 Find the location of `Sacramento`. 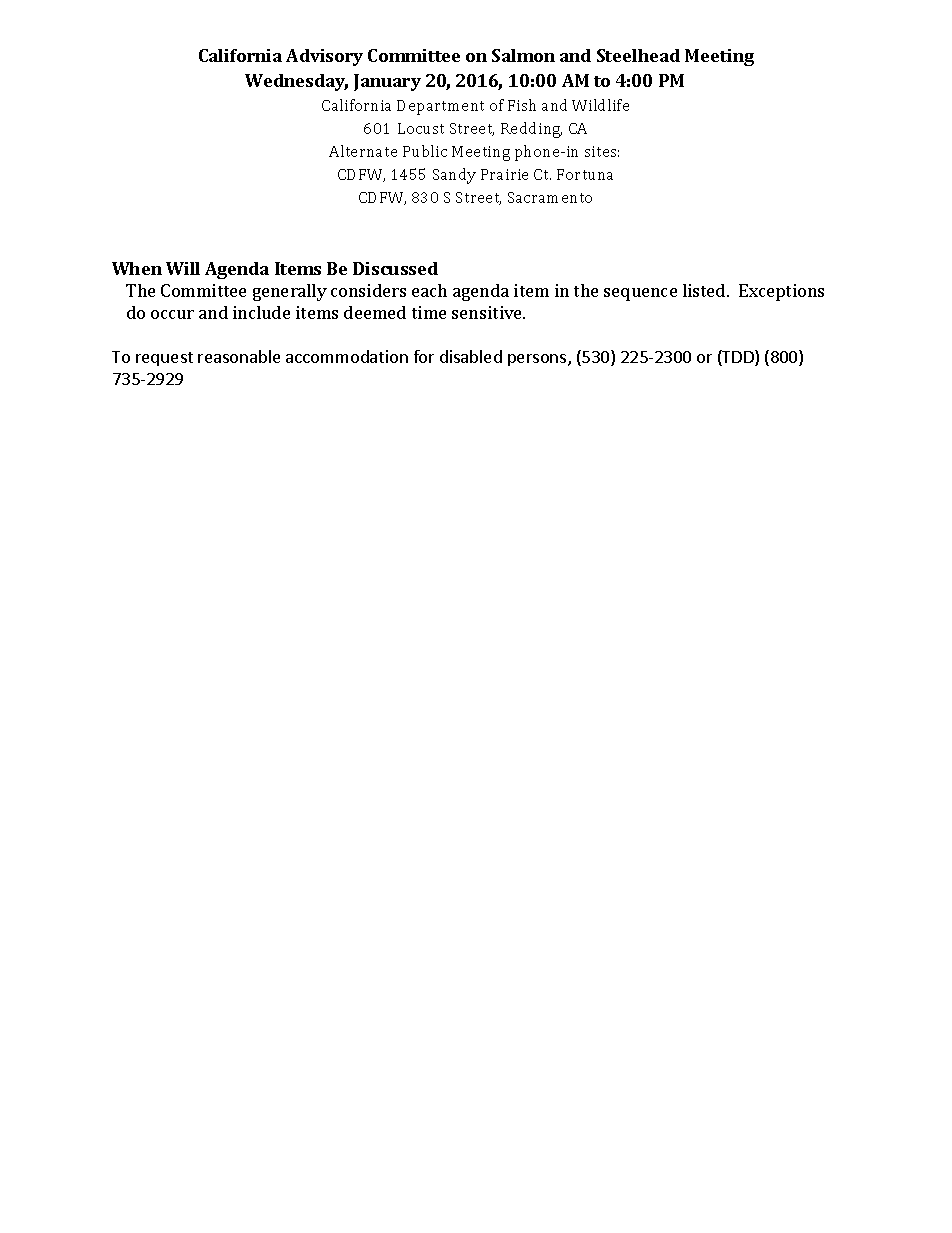

Sacramento is located at coordinates (550, 197).
